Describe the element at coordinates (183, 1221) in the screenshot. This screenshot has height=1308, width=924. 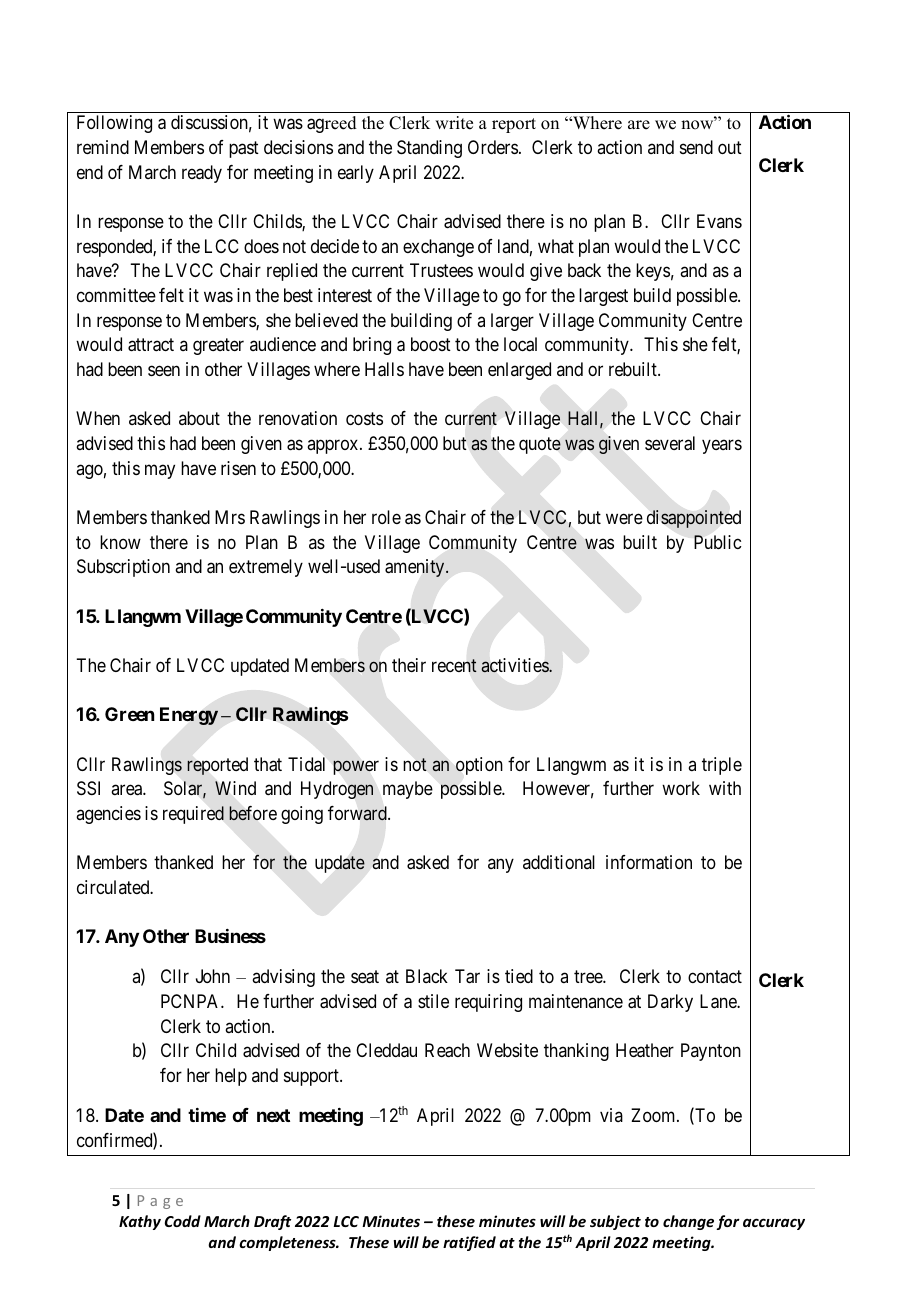
I see `Codd` at that location.
